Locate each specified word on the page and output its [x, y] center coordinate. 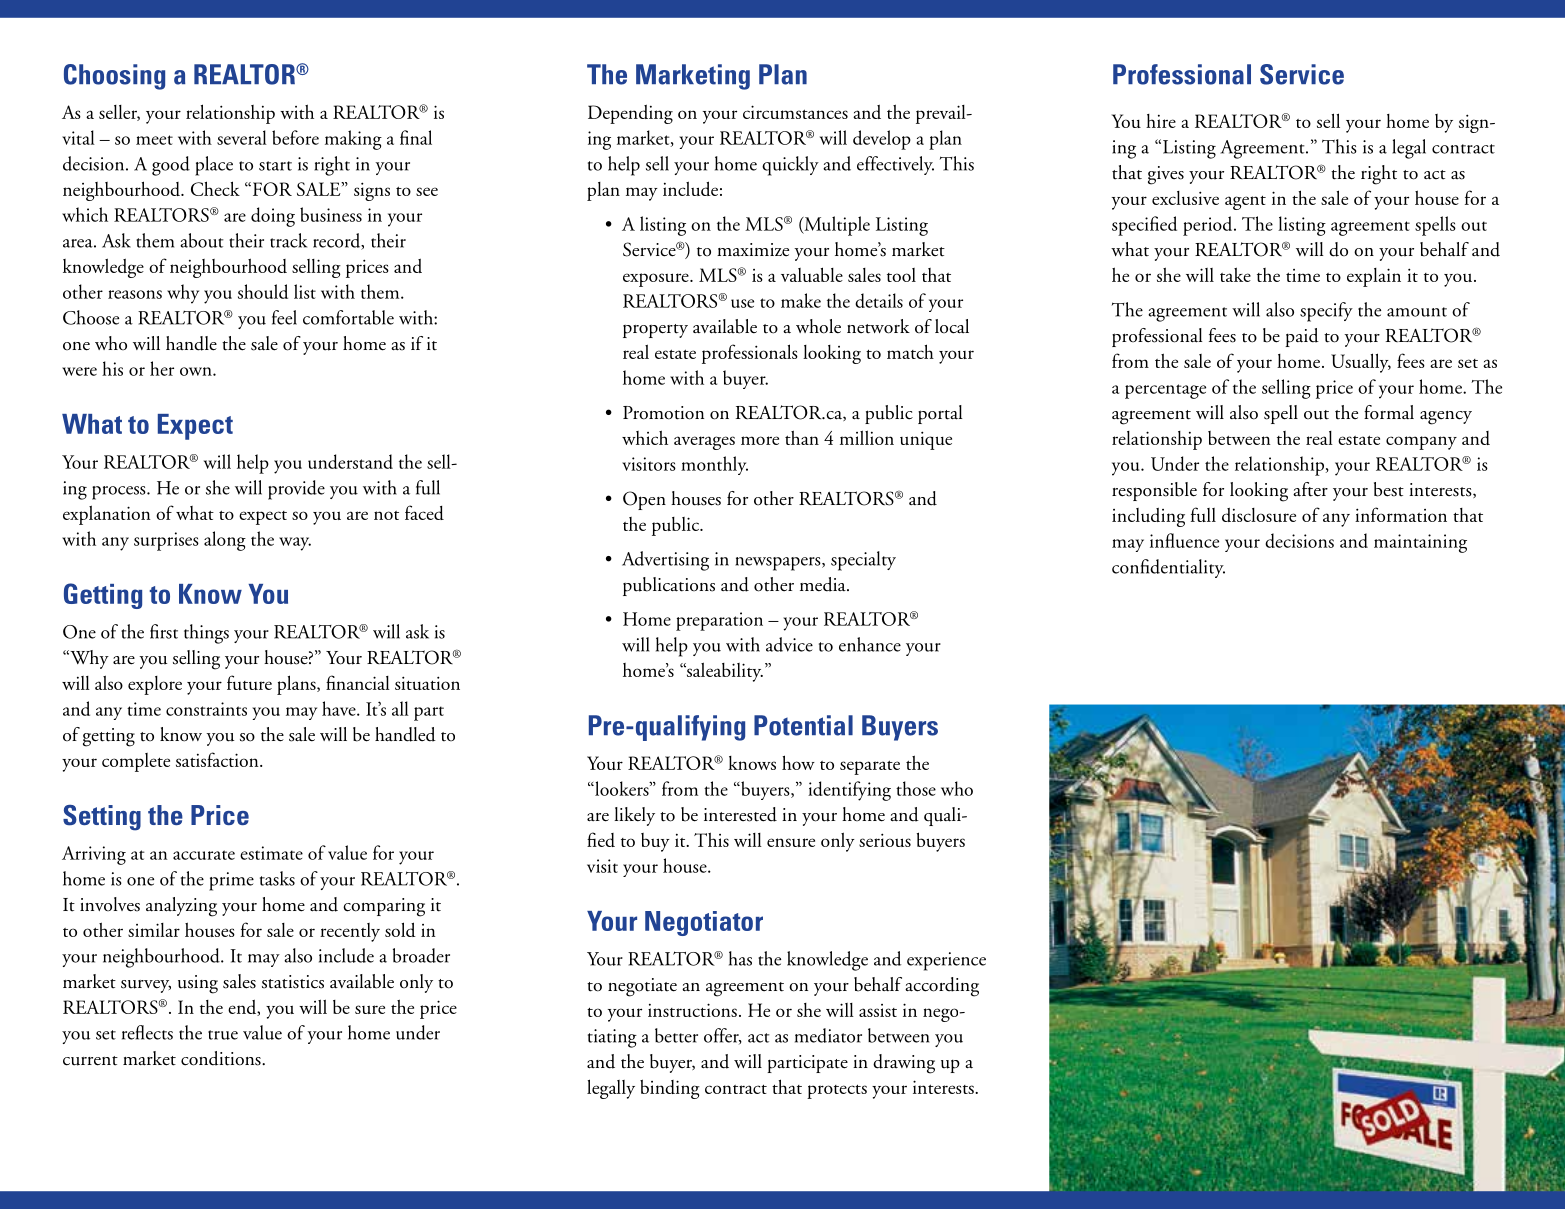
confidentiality [1168, 568]
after [1310, 489]
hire [1161, 121]
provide [296, 490]
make [801, 300]
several [242, 137]
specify [1326, 312]
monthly [714, 465]
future [249, 682]
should [263, 291]
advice [789, 644]
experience [946, 961]
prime [231, 881]
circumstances [795, 112]
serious [885, 840]
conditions [222, 1058]
